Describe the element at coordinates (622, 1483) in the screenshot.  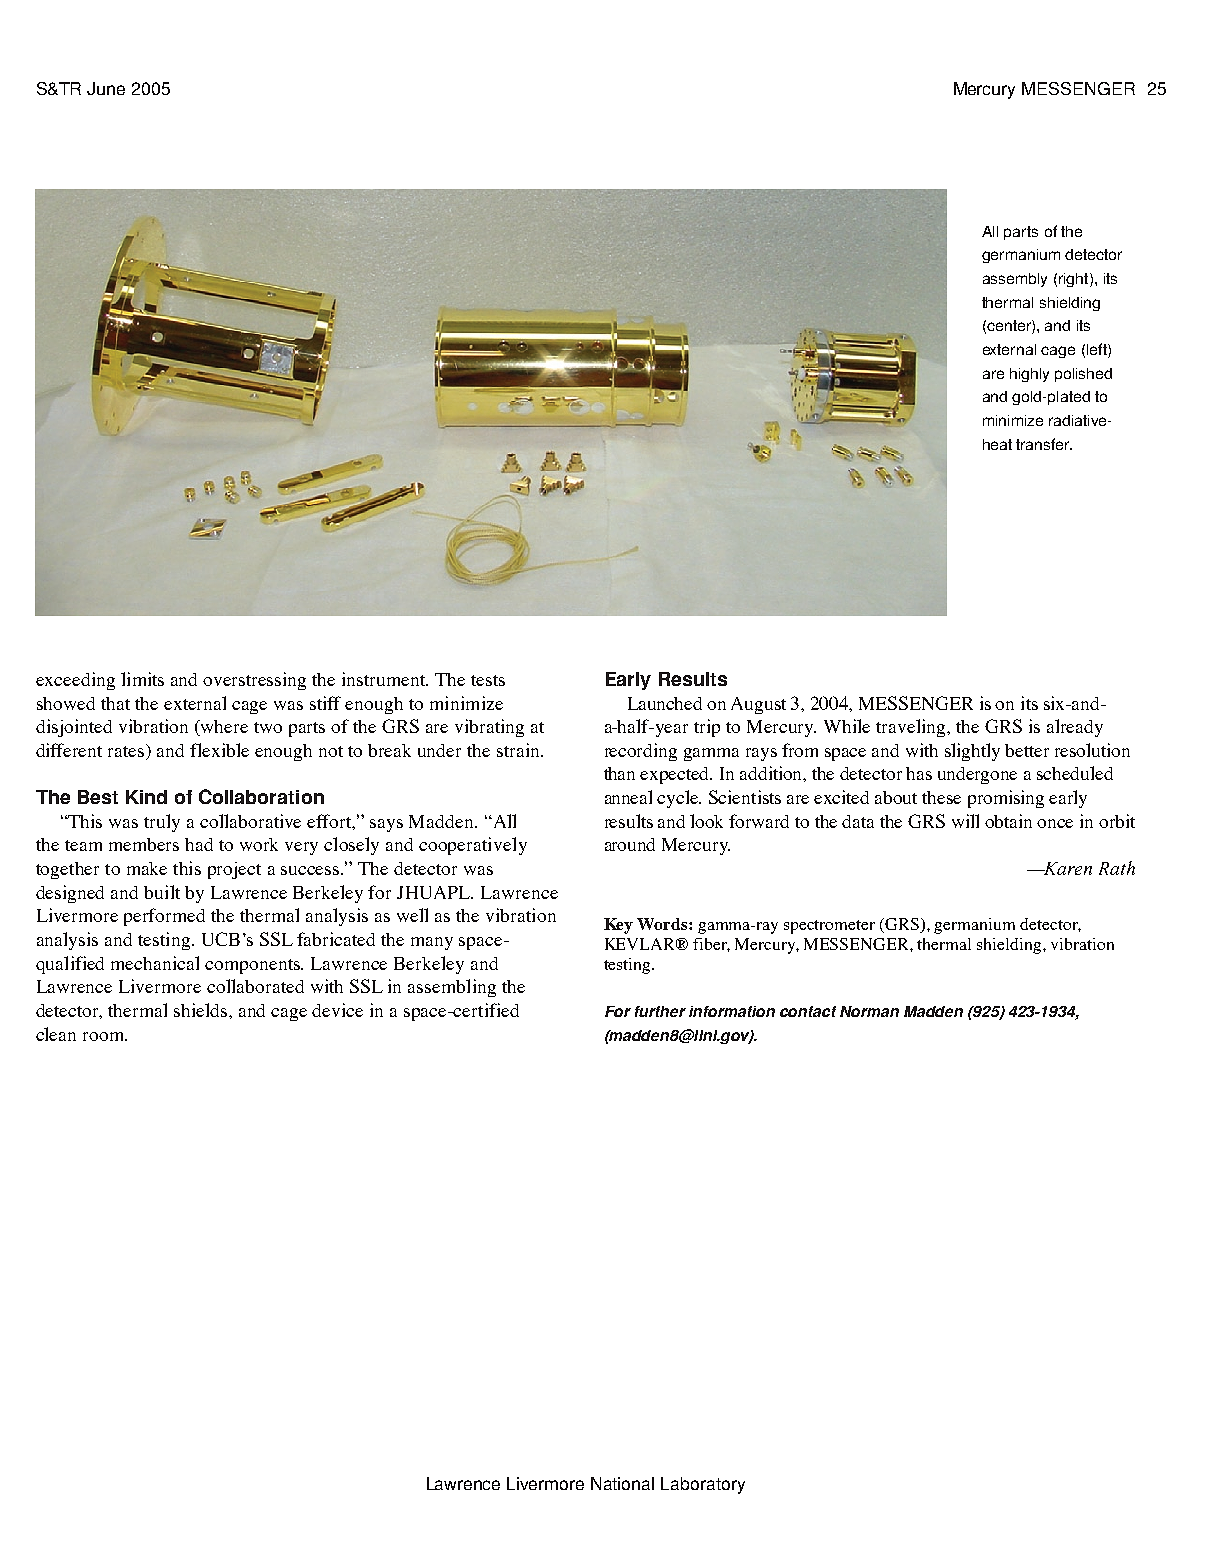
I see `National` at that location.
